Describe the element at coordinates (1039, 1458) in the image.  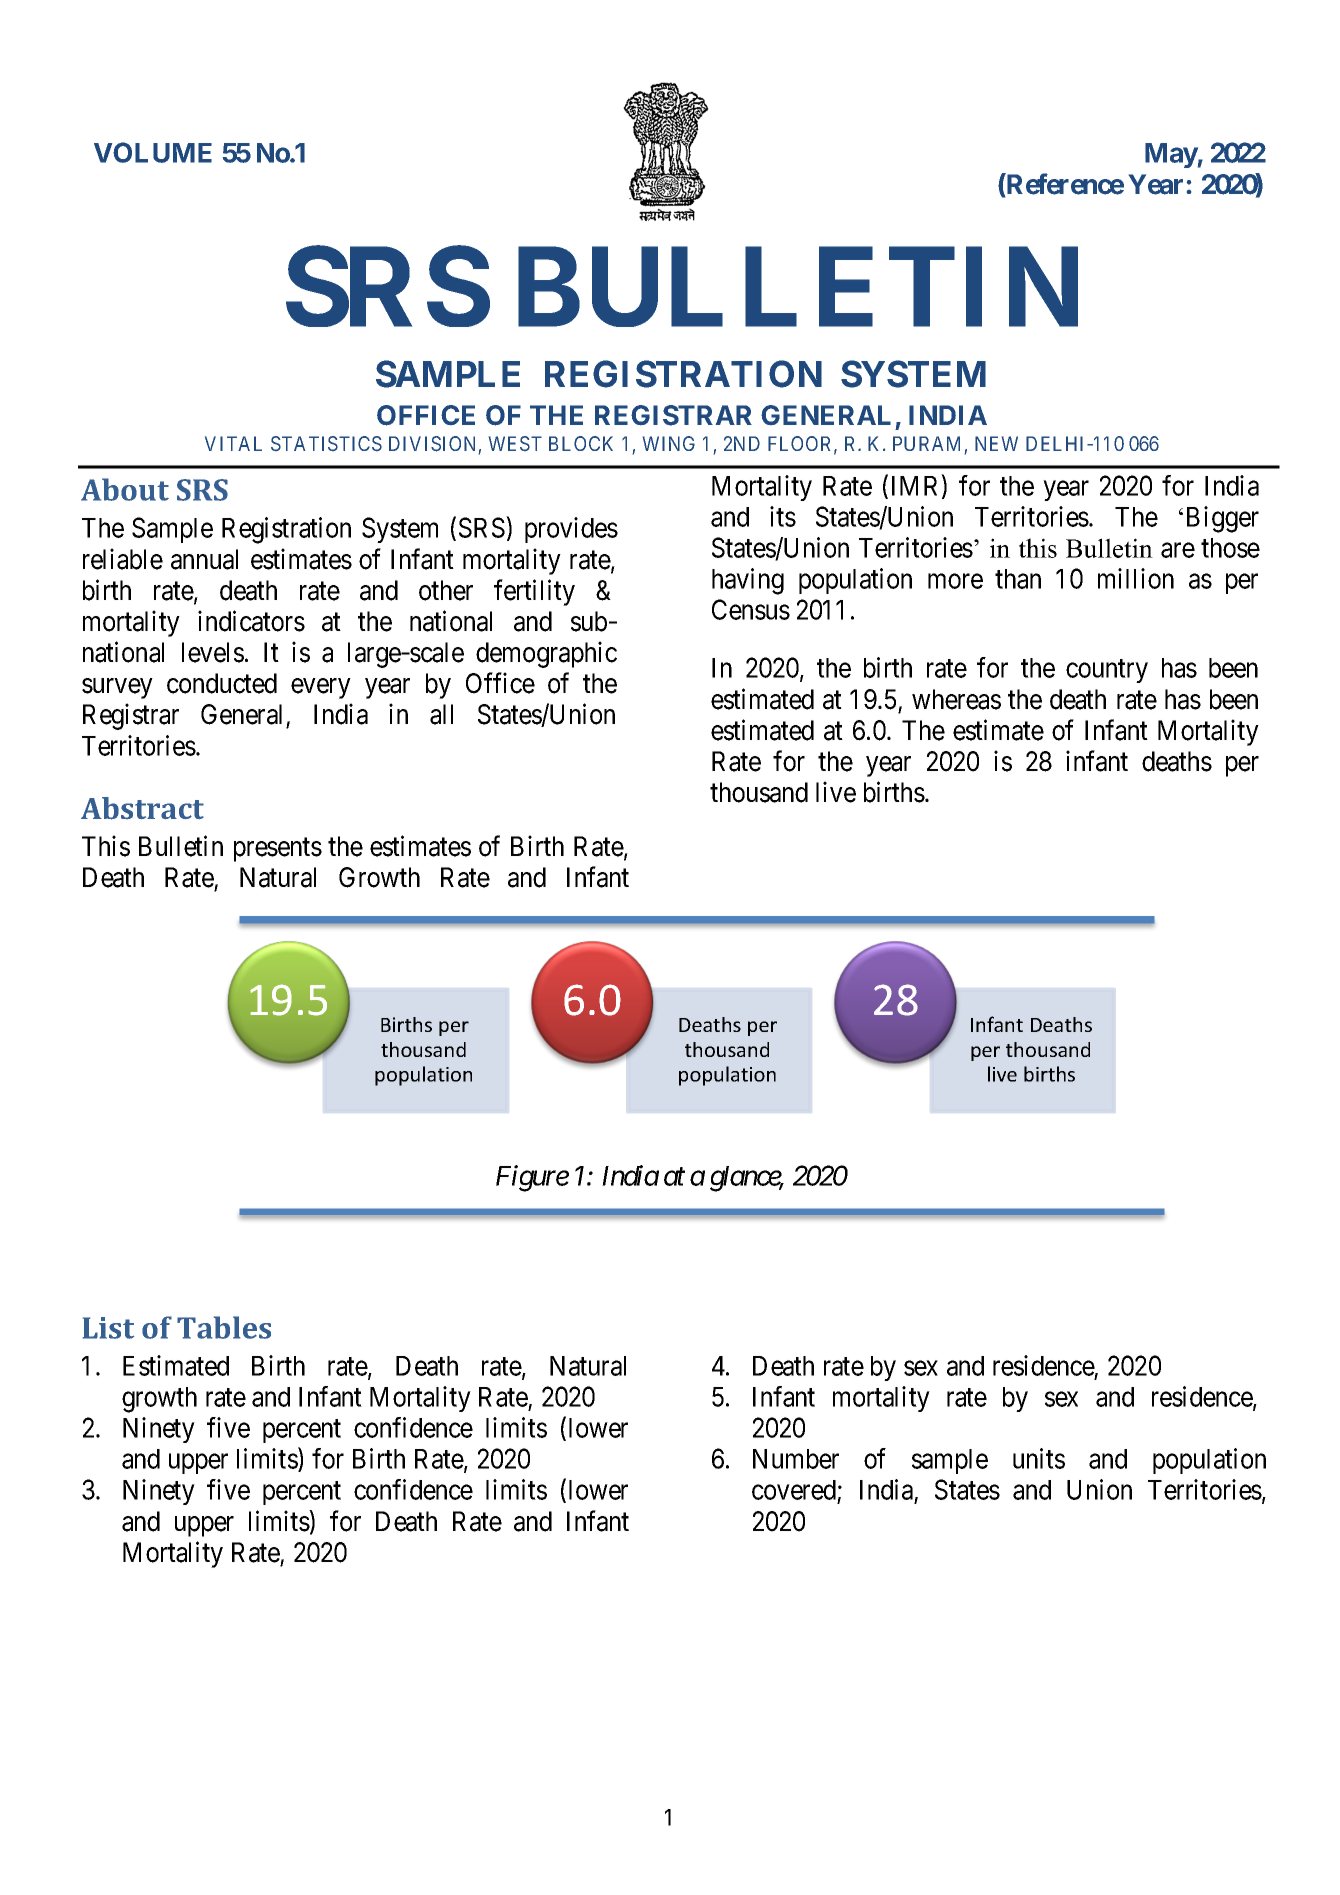
I see `units` at that location.
